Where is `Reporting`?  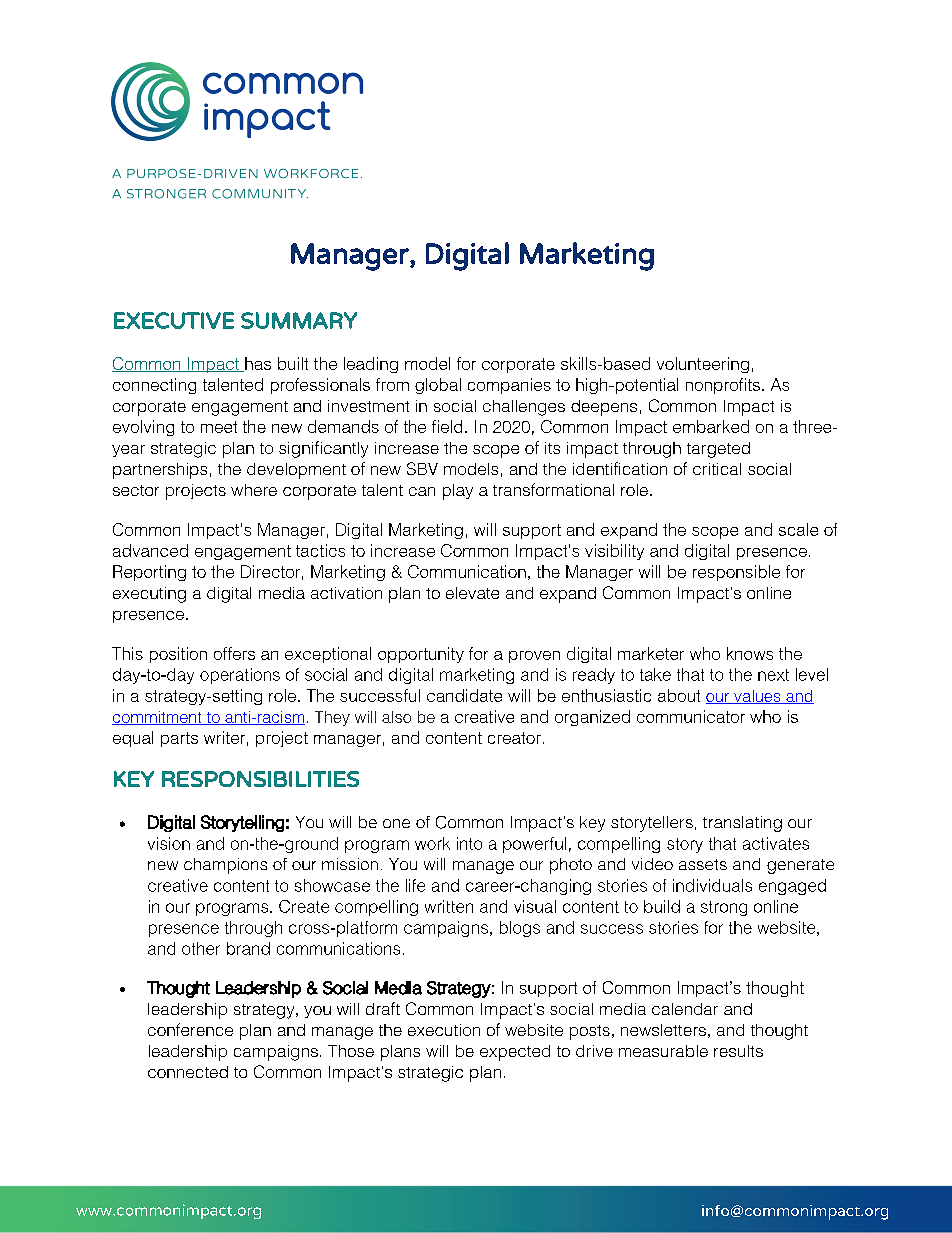 Reporting is located at coordinates (149, 573).
